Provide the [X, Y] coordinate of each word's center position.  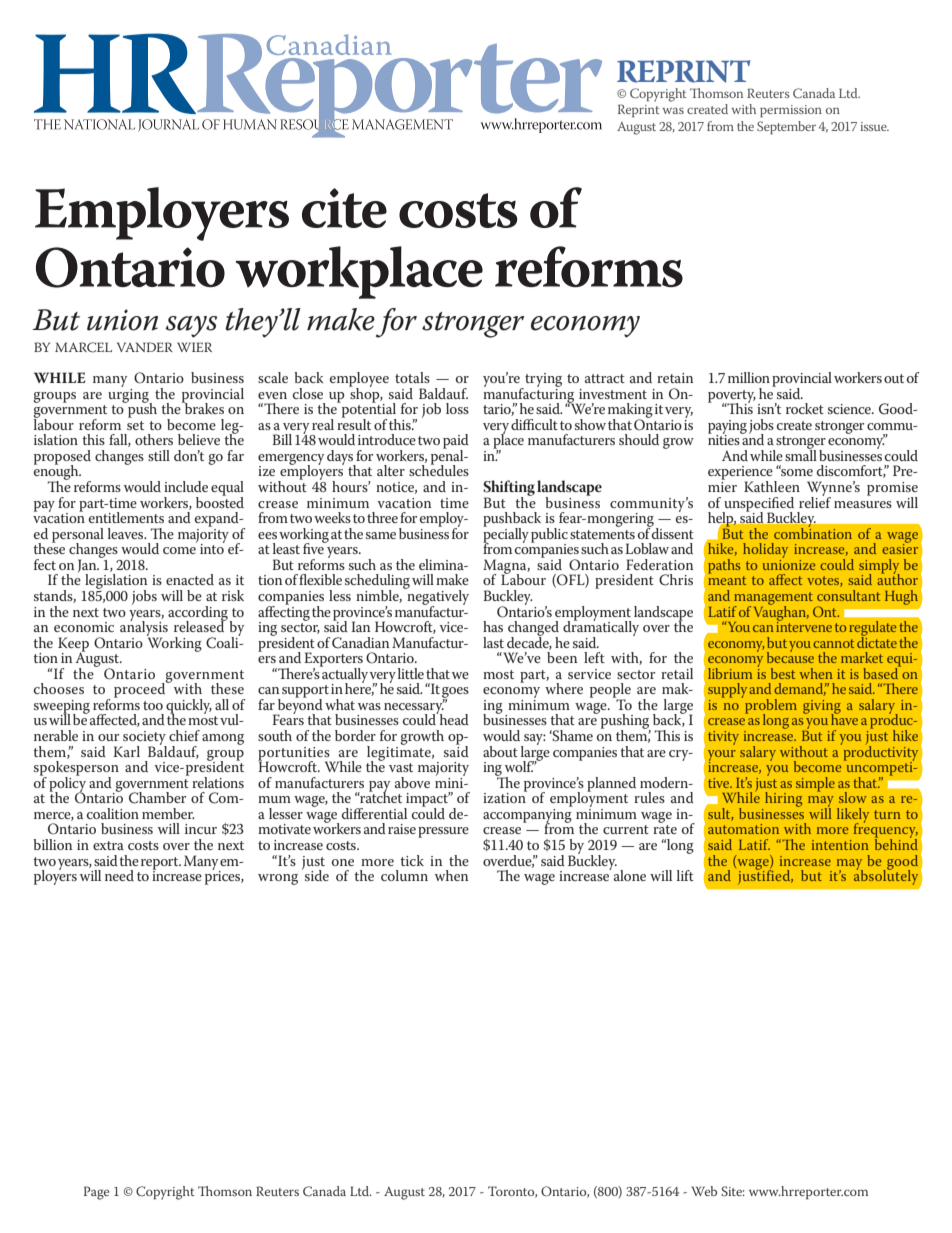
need [119, 875]
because [790, 656]
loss [457, 408]
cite [344, 208]
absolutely [887, 877]
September [786, 127]
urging [129, 395]
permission [791, 111]
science [850, 409]
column [404, 875]
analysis [144, 628]
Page [96, 1193]
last [493, 642]
